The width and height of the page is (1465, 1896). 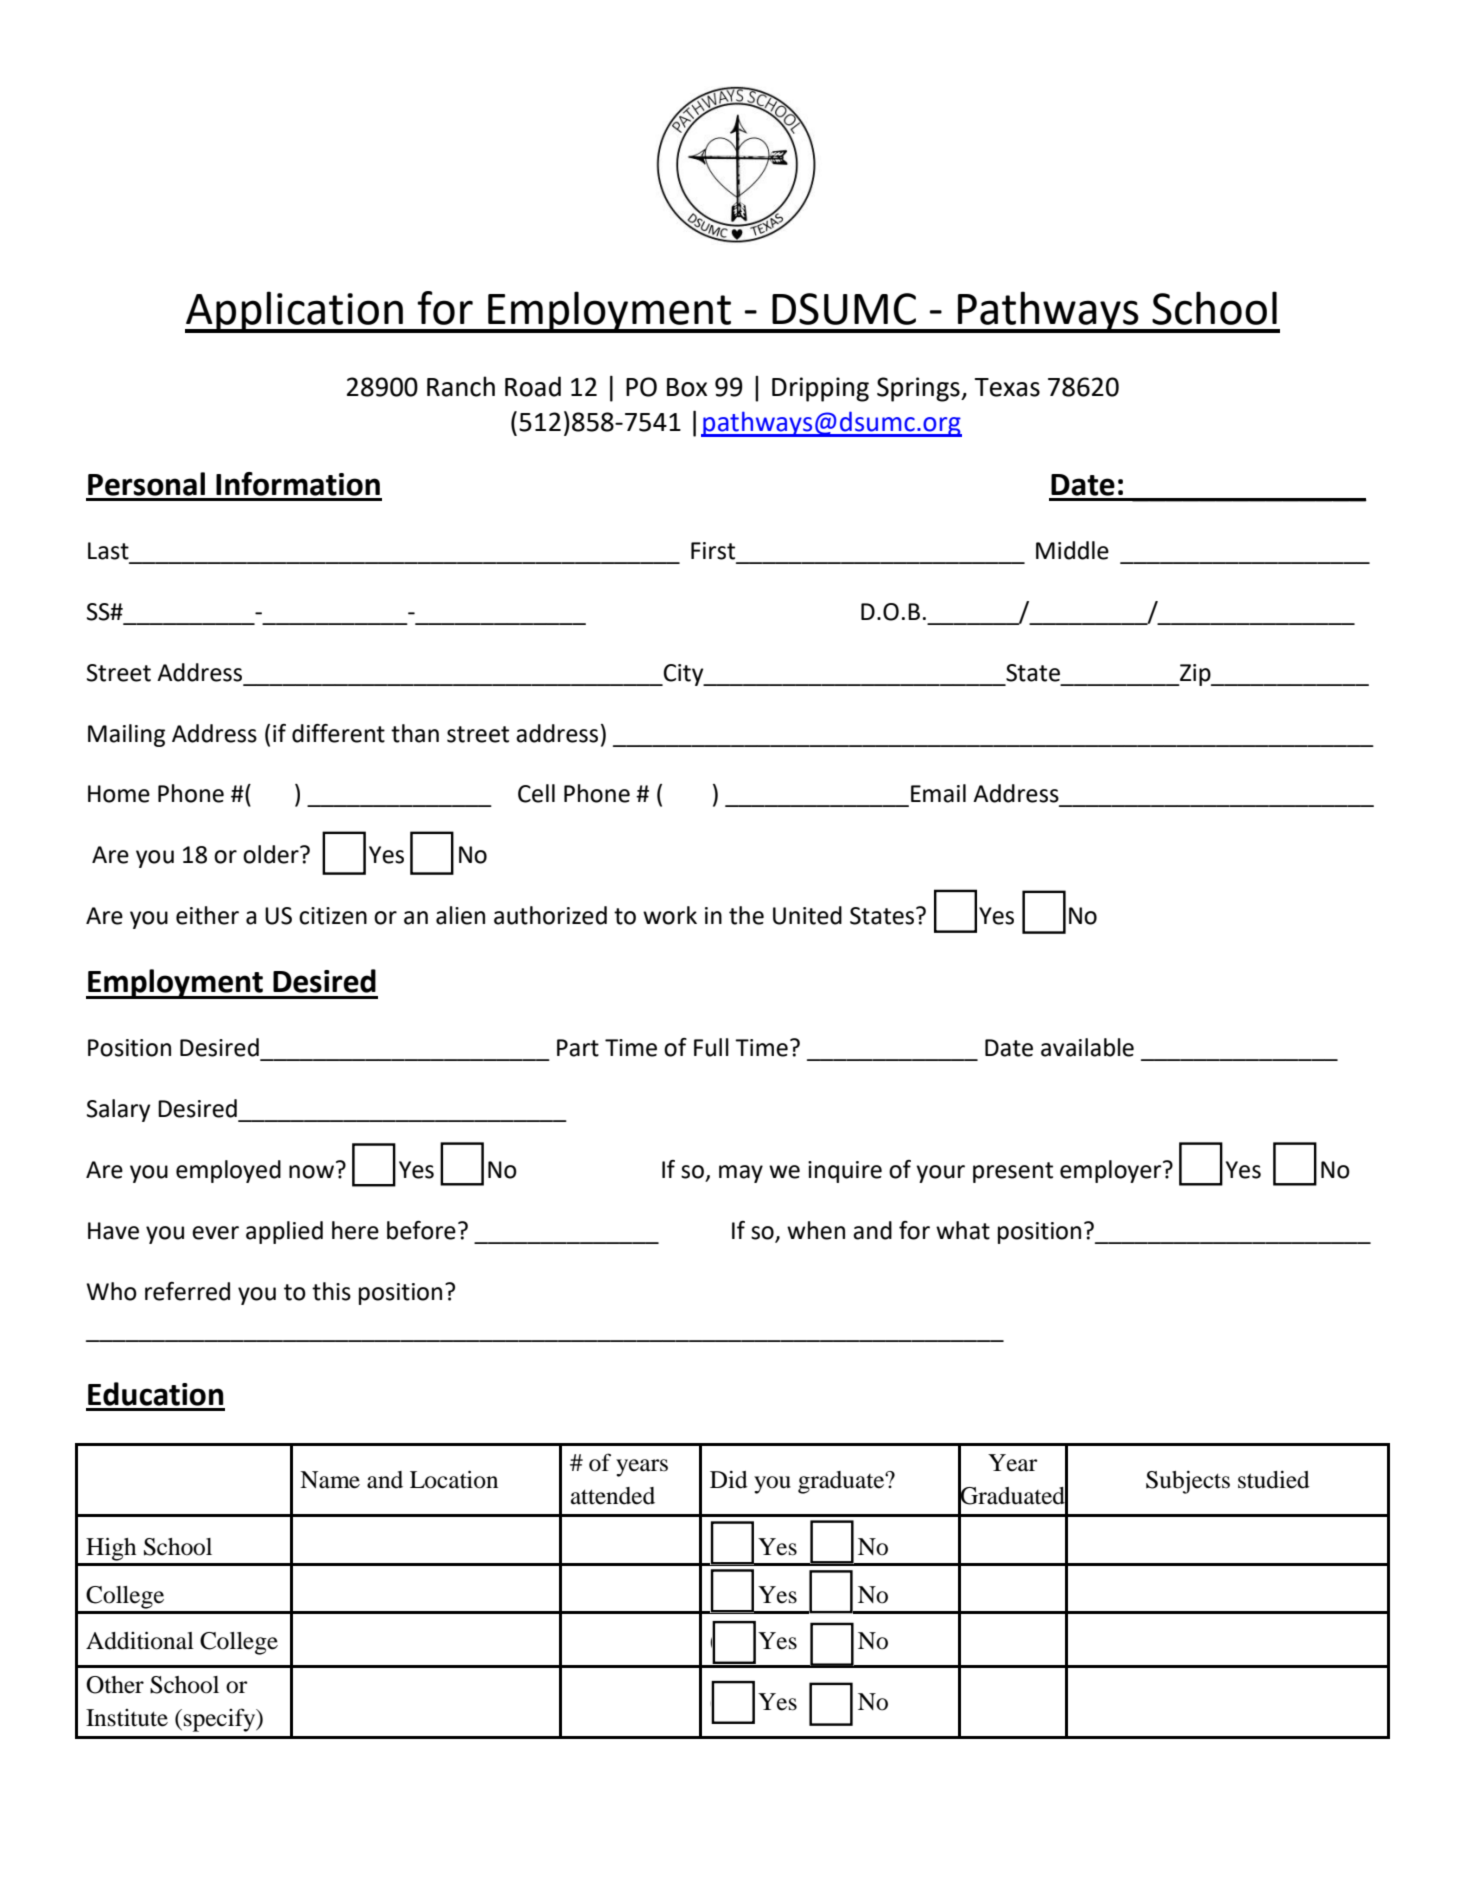 What do you see at coordinates (1072, 550) in the page?
I see `Middle` at bounding box center [1072, 550].
